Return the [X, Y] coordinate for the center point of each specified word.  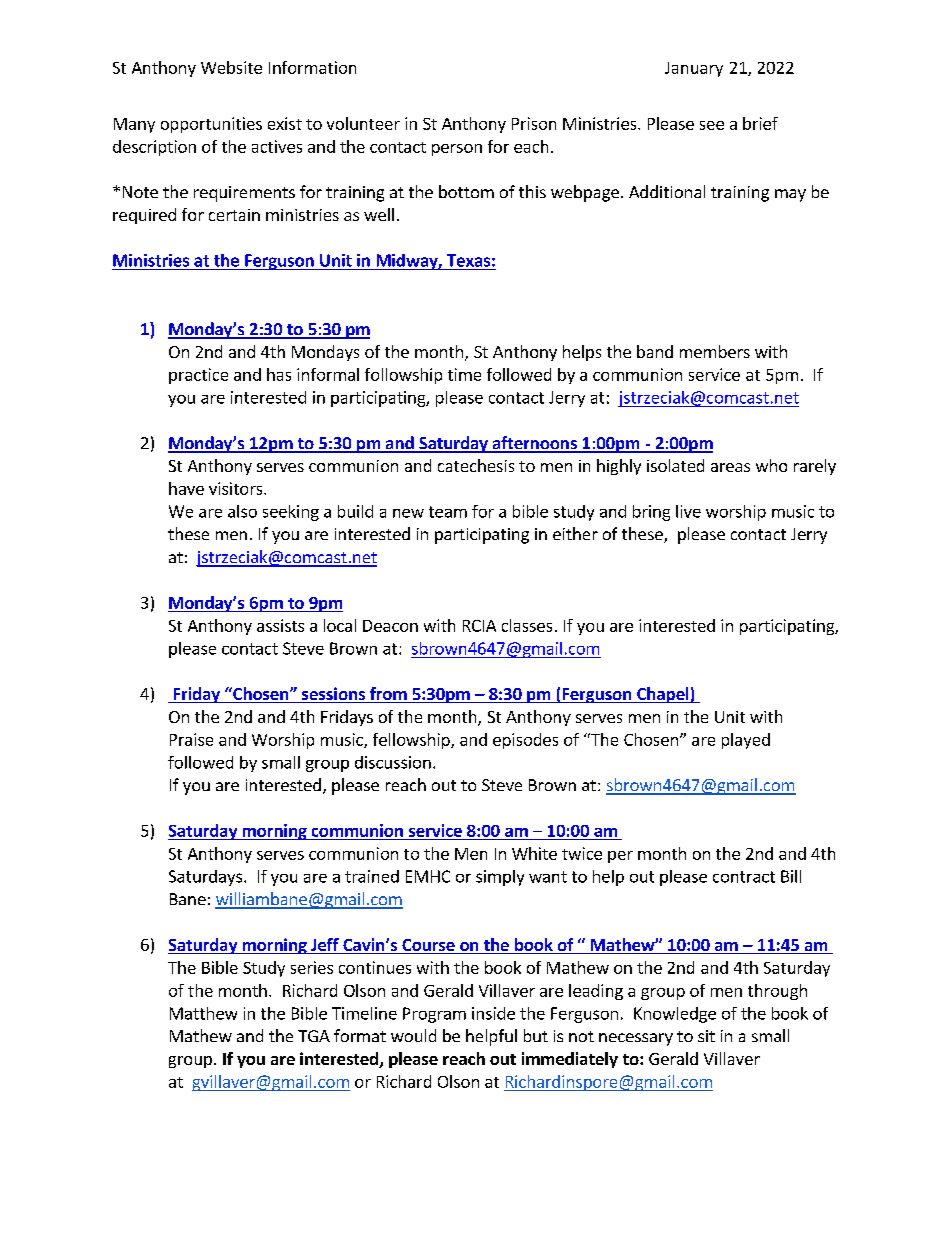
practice [198, 376]
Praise [191, 739]
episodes [525, 741]
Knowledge [675, 1015]
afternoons [534, 444]
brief [760, 123]
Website [231, 67]
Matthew [203, 1013]
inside [493, 1013]
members [715, 351]
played [746, 741]
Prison [534, 123]
